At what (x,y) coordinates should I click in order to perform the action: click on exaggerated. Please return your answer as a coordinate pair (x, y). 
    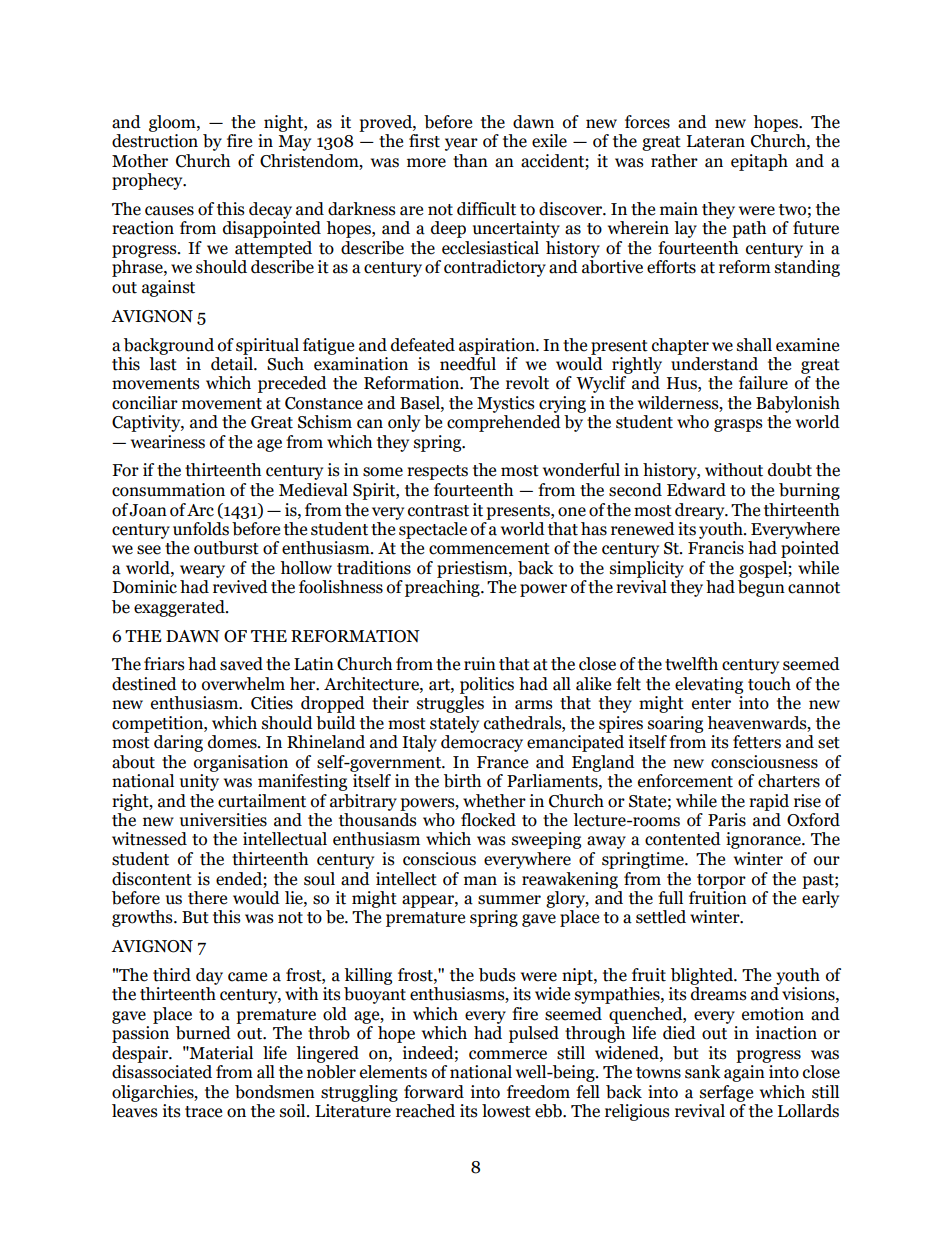
    Looking at the image, I should click on (180, 608).
